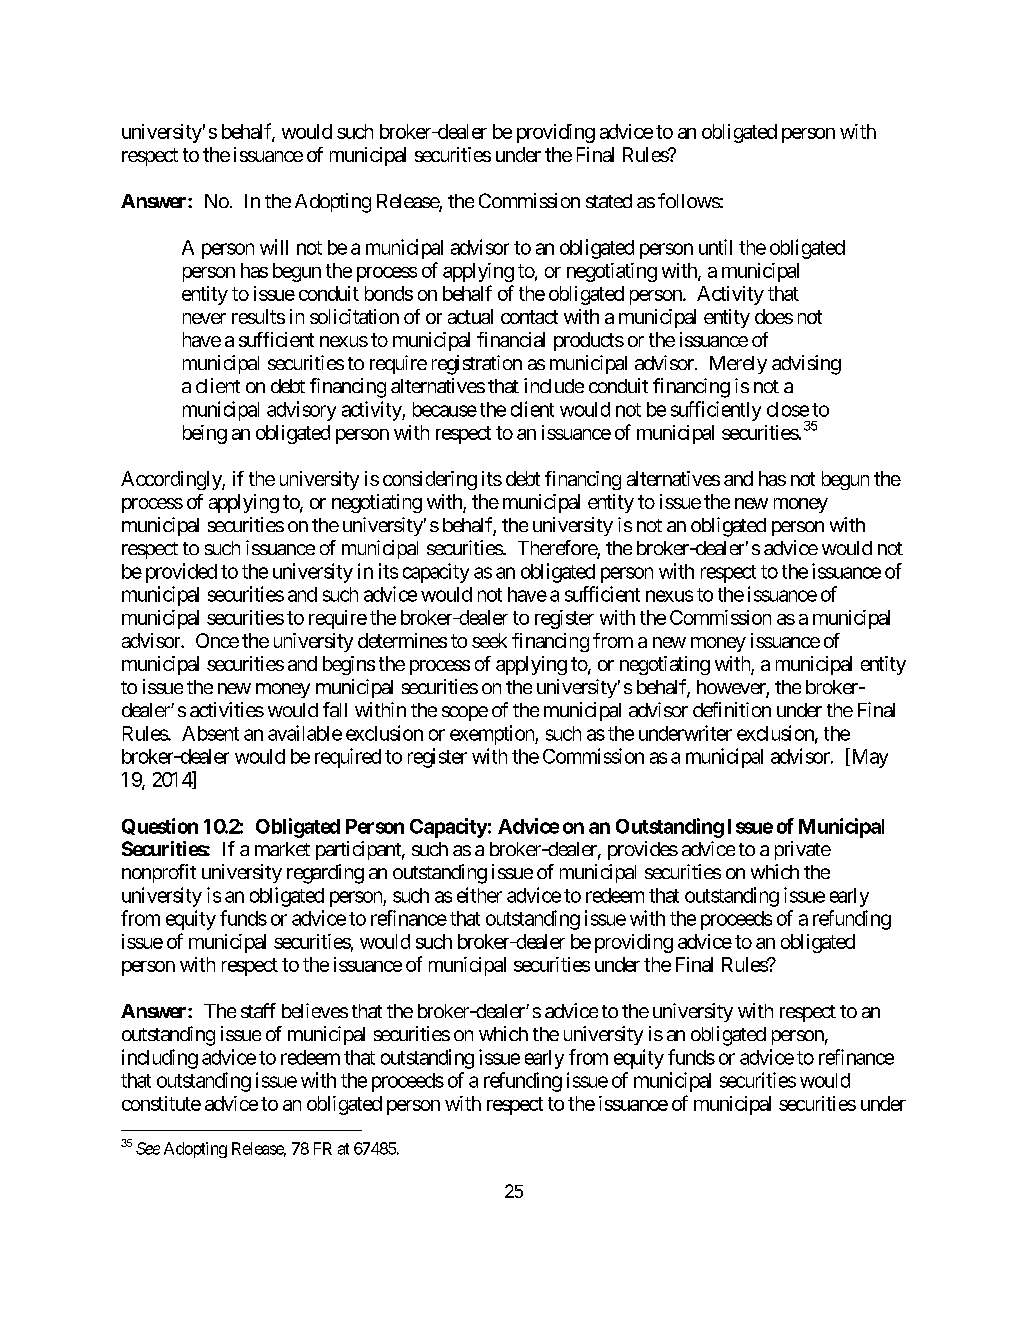 The image size is (1026, 1328). What do you see at coordinates (489, 640) in the screenshot?
I see `seek` at bounding box center [489, 640].
